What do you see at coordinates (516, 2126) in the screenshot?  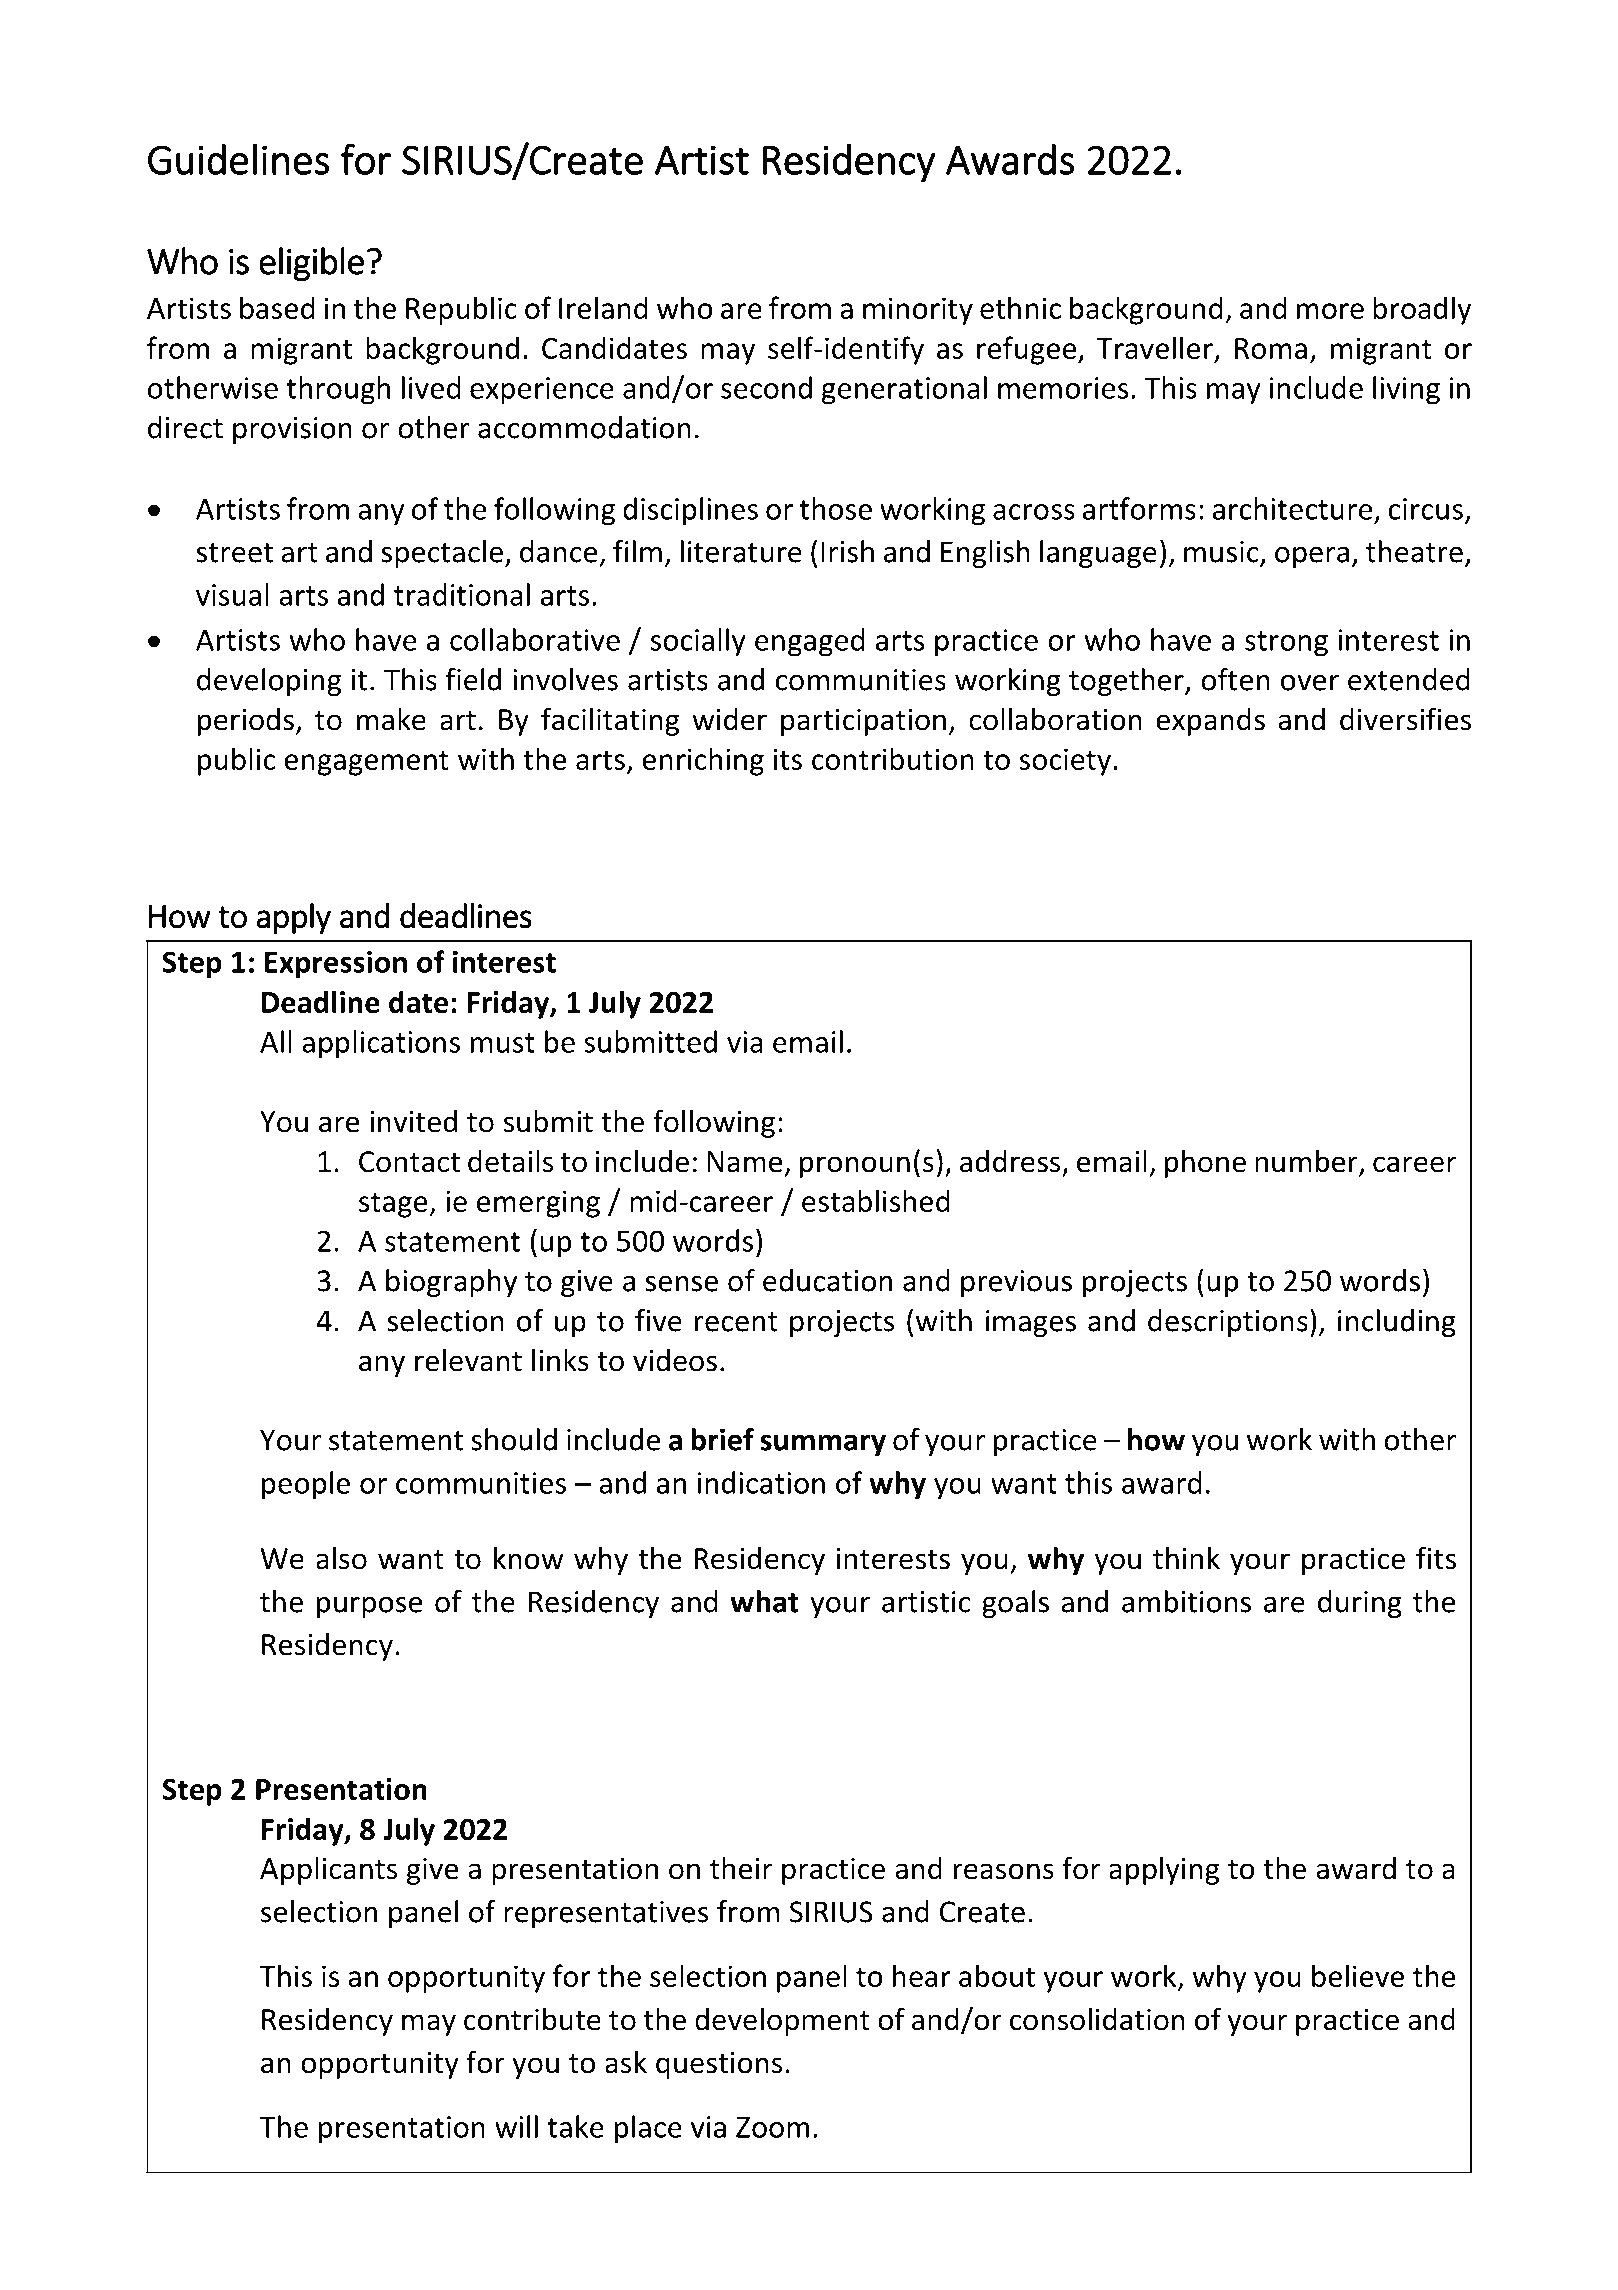 I see `will` at bounding box center [516, 2126].
